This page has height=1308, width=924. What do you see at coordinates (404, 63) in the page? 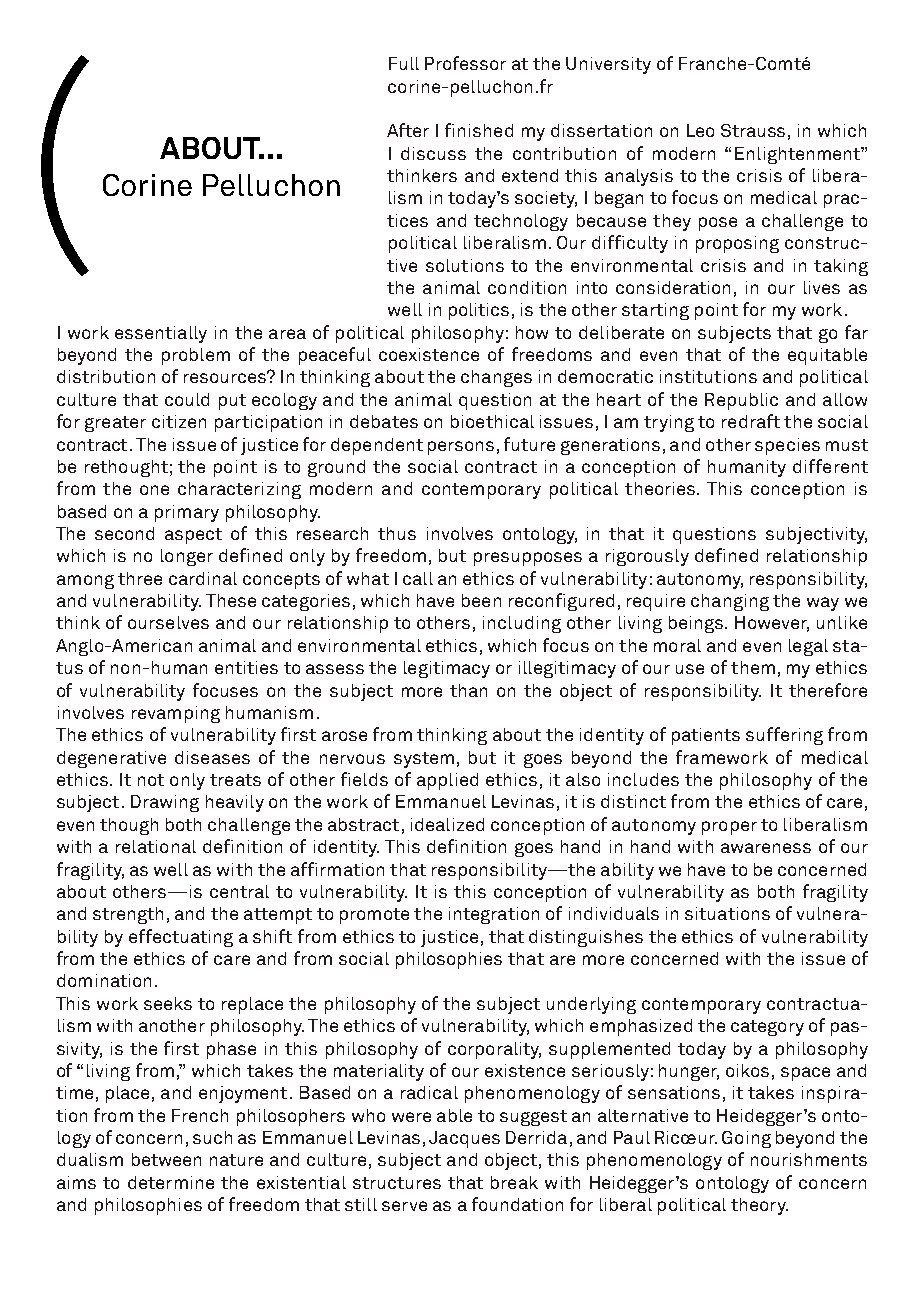
I see `Full` at bounding box center [404, 63].
